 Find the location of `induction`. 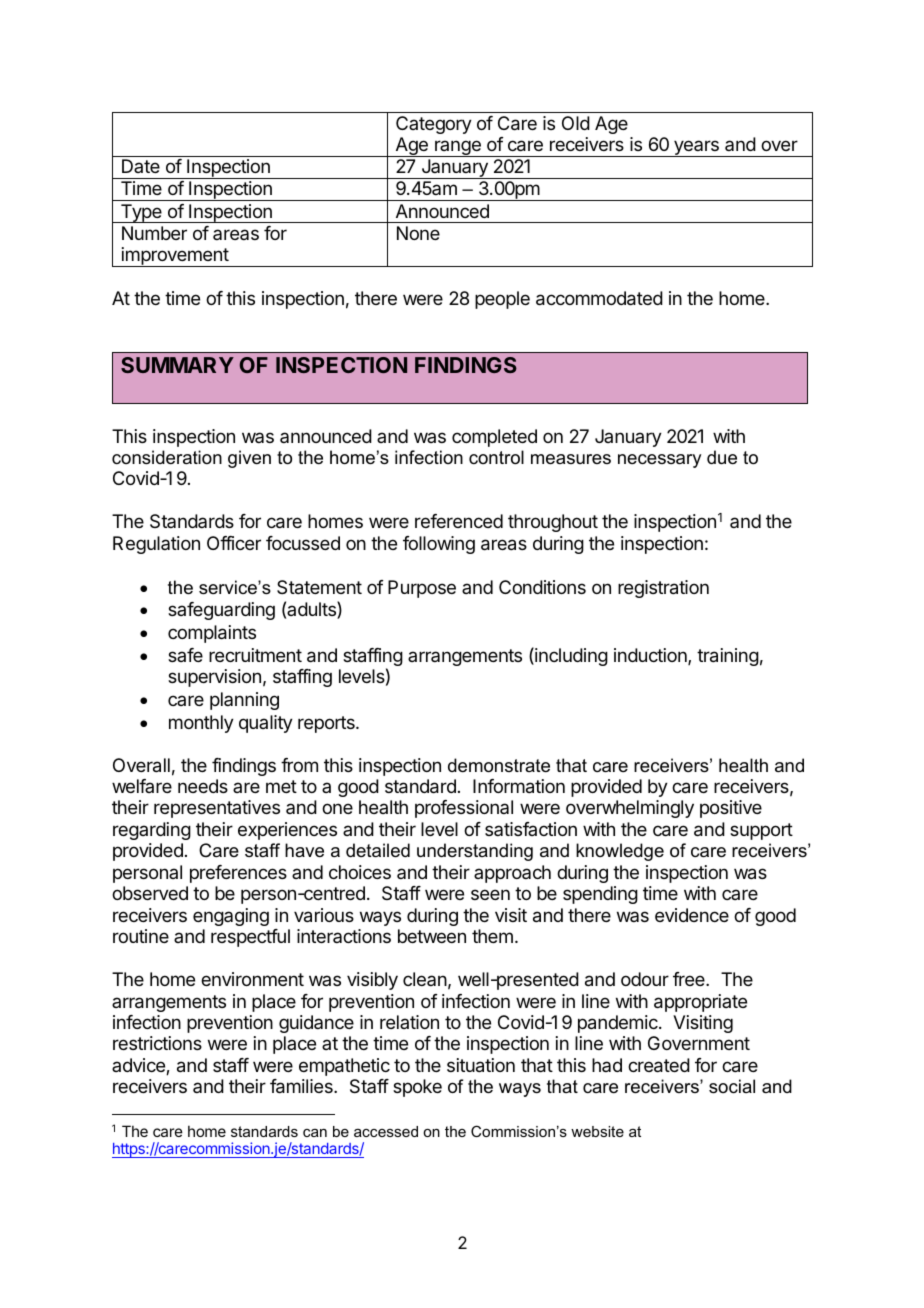

induction is located at coordinates (651, 656).
